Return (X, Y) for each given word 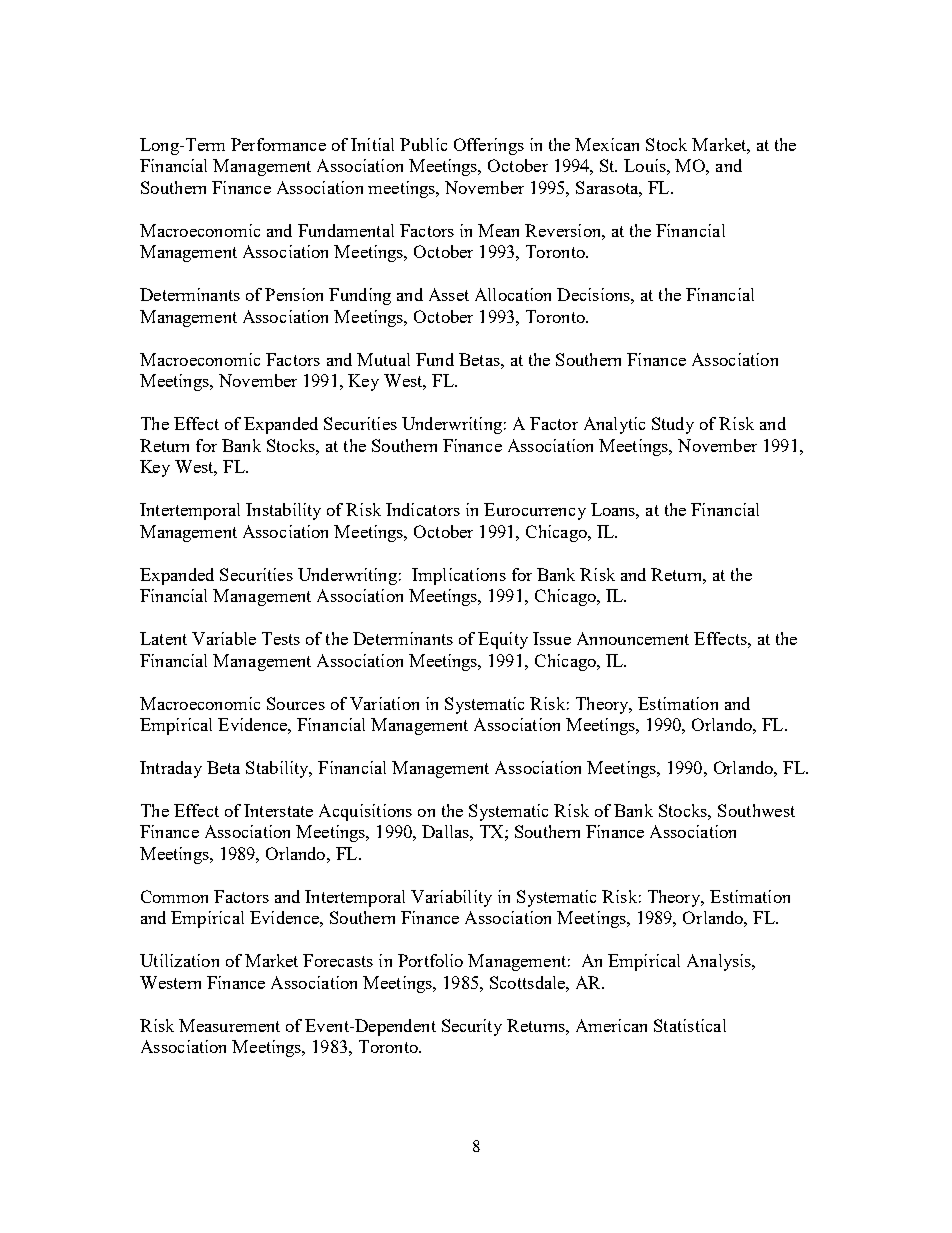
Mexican (607, 144)
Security (472, 1027)
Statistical (690, 1025)
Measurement (229, 1025)
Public (423, 144)
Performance (278, 144)
